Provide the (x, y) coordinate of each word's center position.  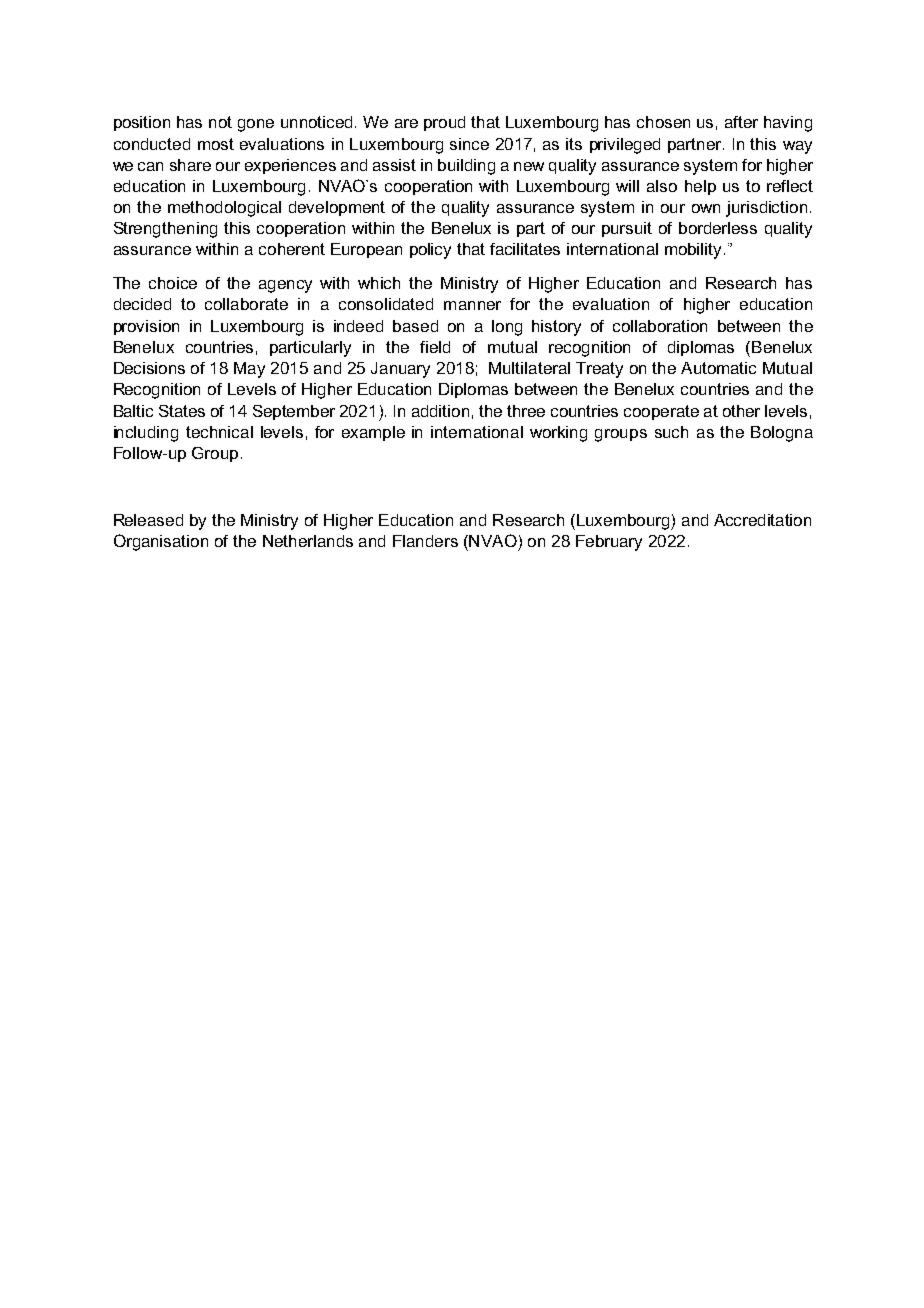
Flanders (425, 541)
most (216, 144)
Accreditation (762, 520)
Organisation (161, 542)
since (469, 144)
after (741, 122)
